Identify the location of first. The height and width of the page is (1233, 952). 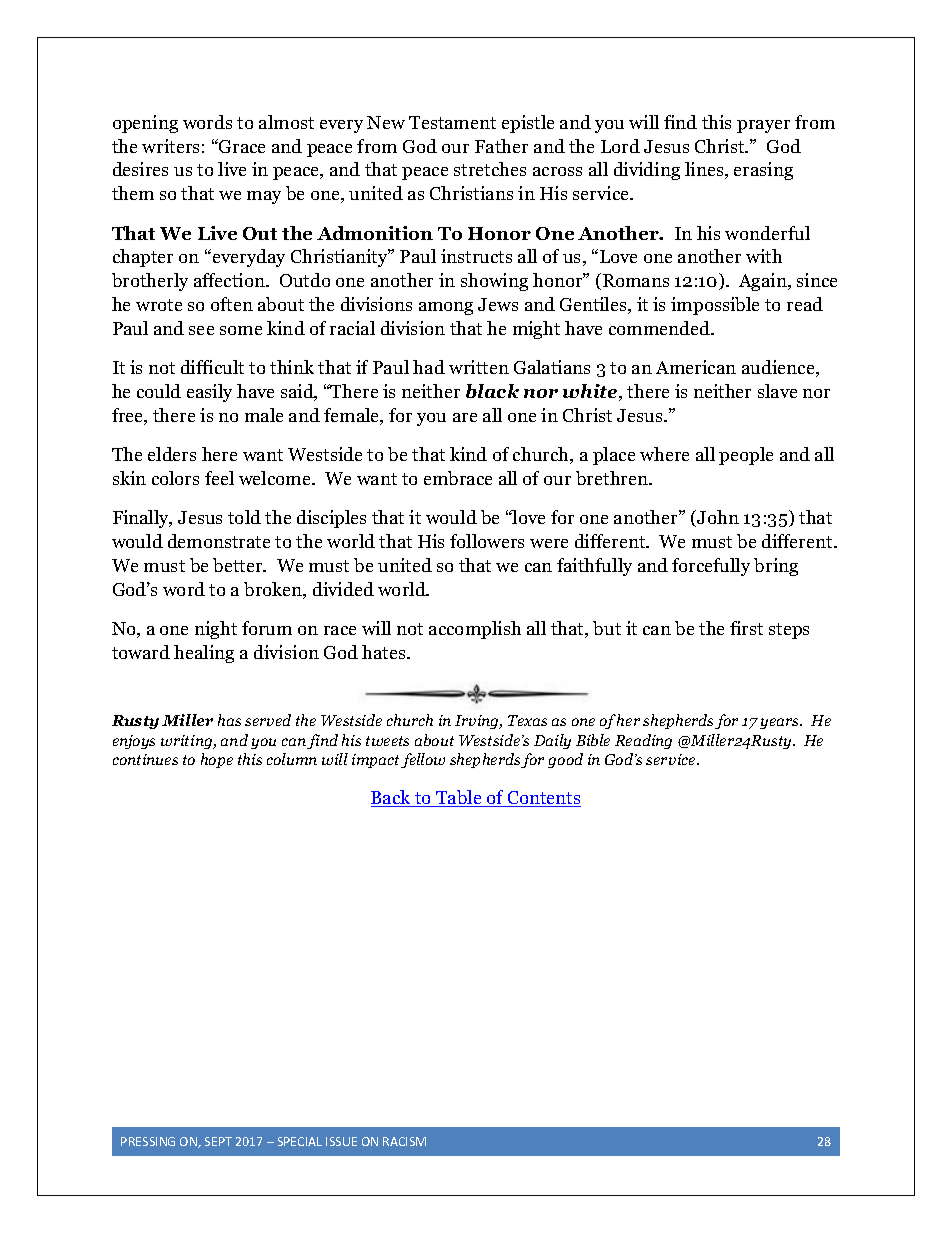
(746, 628).
